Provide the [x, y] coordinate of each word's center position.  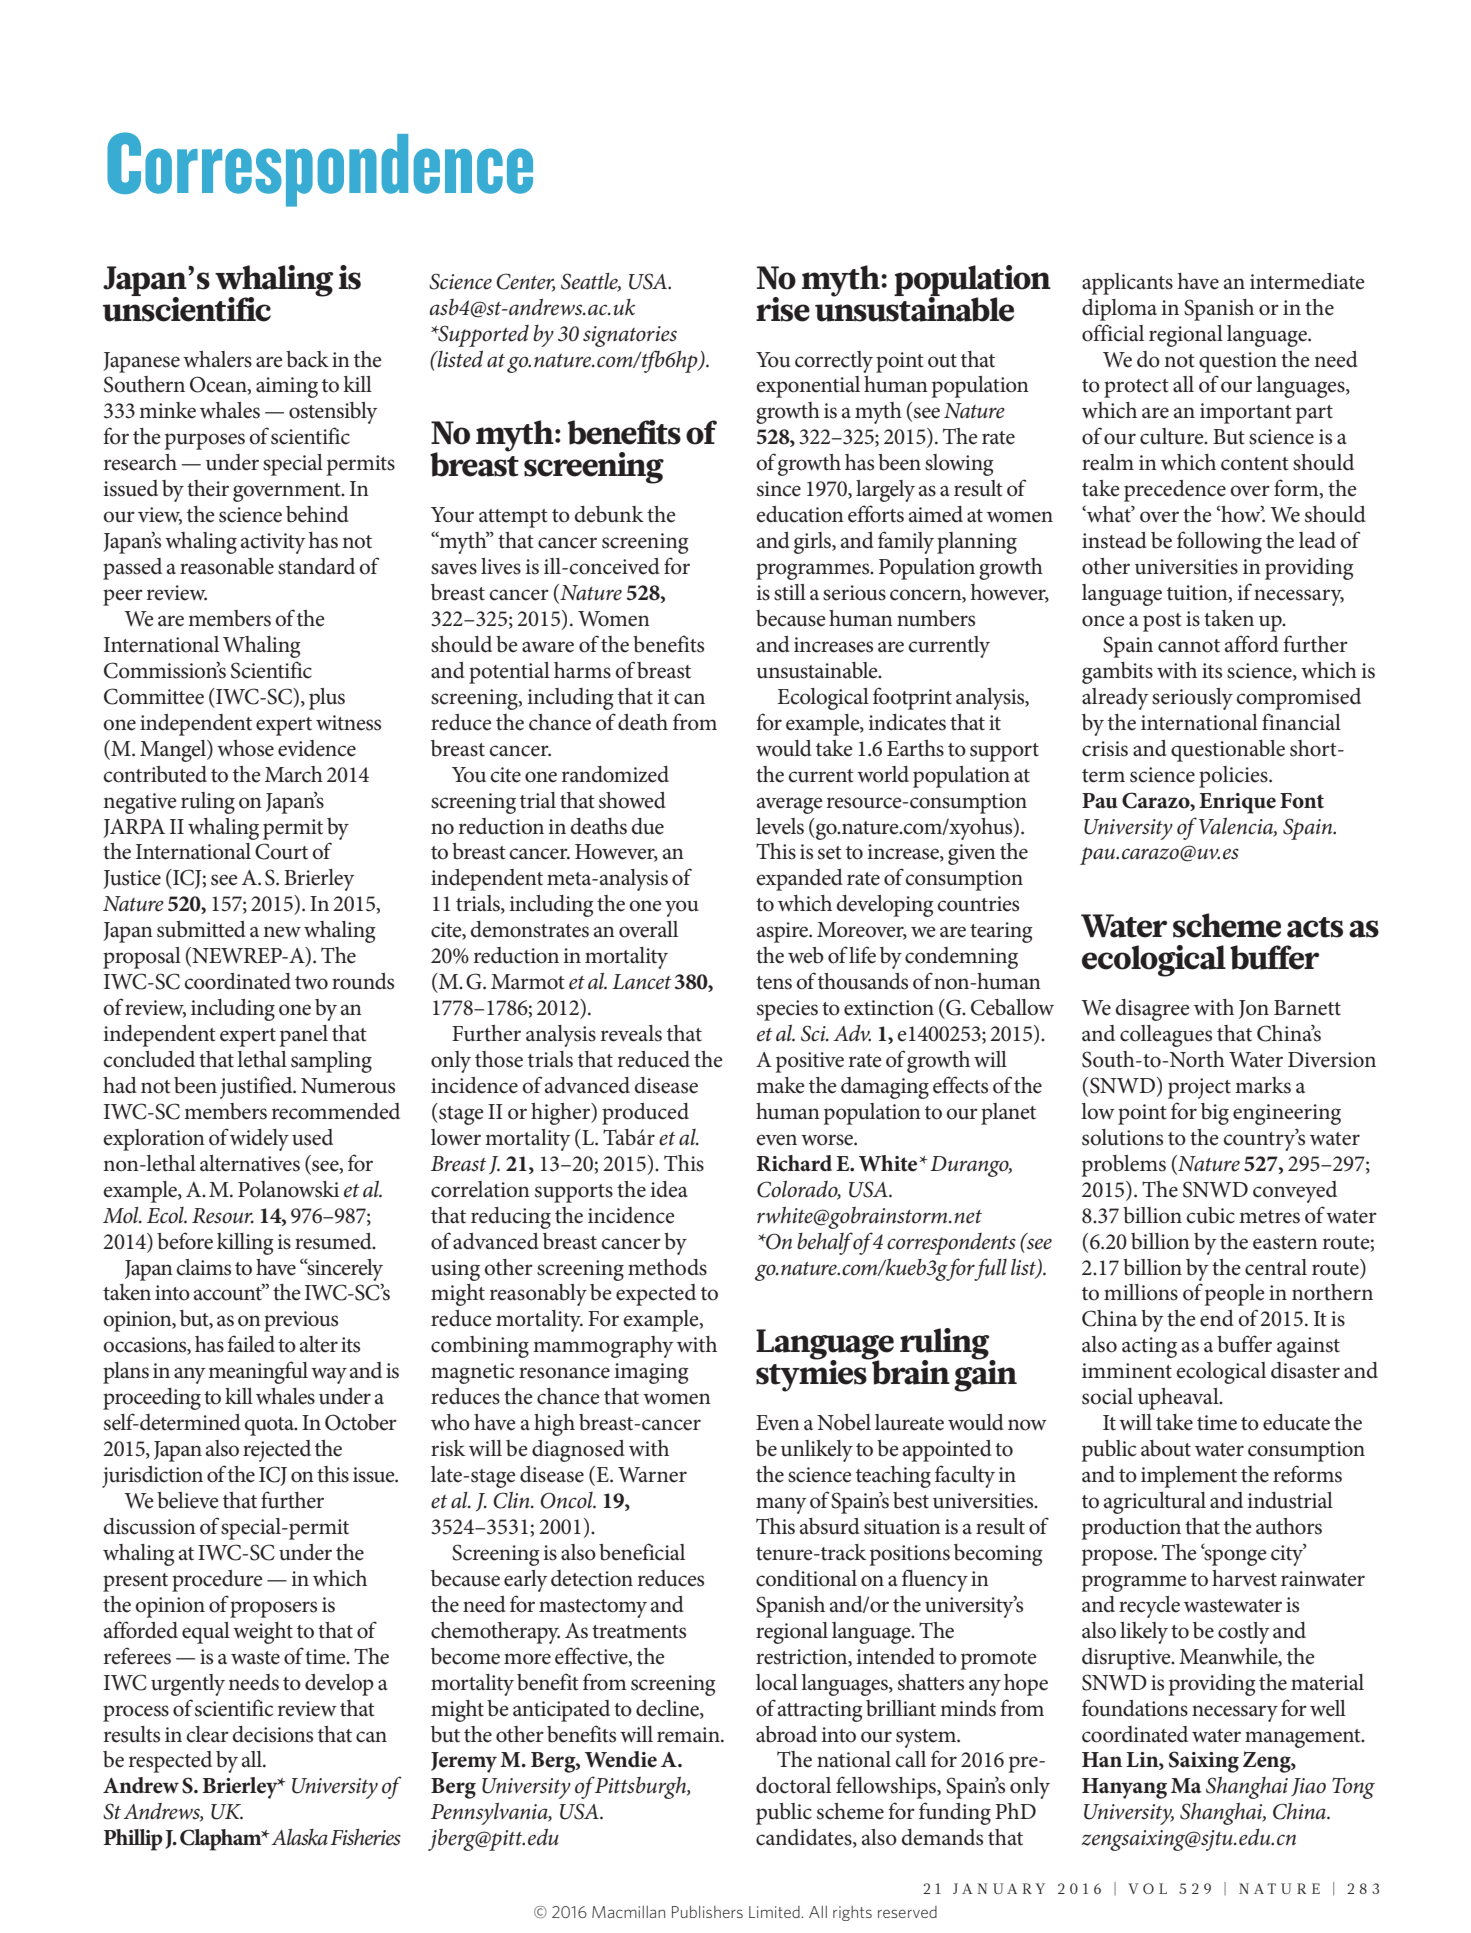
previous [301, 1321]
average [789, 805]
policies [1234, 777]
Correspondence [320, 169]
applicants [1127, 284]
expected [656, 1295]
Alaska [299, 1837]
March [294, 774]
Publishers [707, 1912]
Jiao [1308, 1787]
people [1234, 1295]
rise [783, 309]
